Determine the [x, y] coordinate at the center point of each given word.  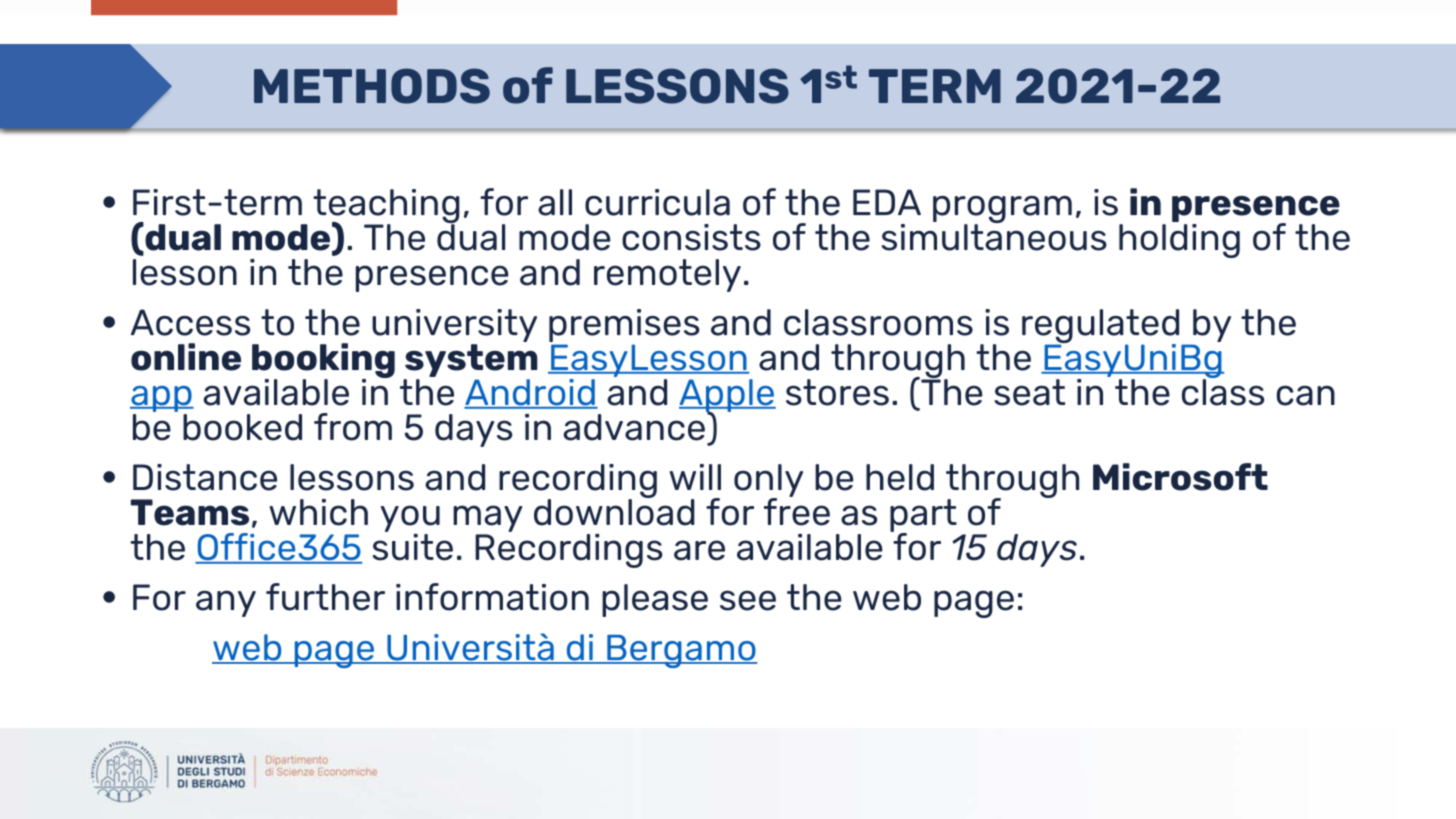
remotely [667, 275]
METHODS [372, 86]
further [325, 597]
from [353, 427]
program [1002, 211]
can [1306, 395]
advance [634, 427]
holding [1179, 239]
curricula [657, 202]
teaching [386, 207]
